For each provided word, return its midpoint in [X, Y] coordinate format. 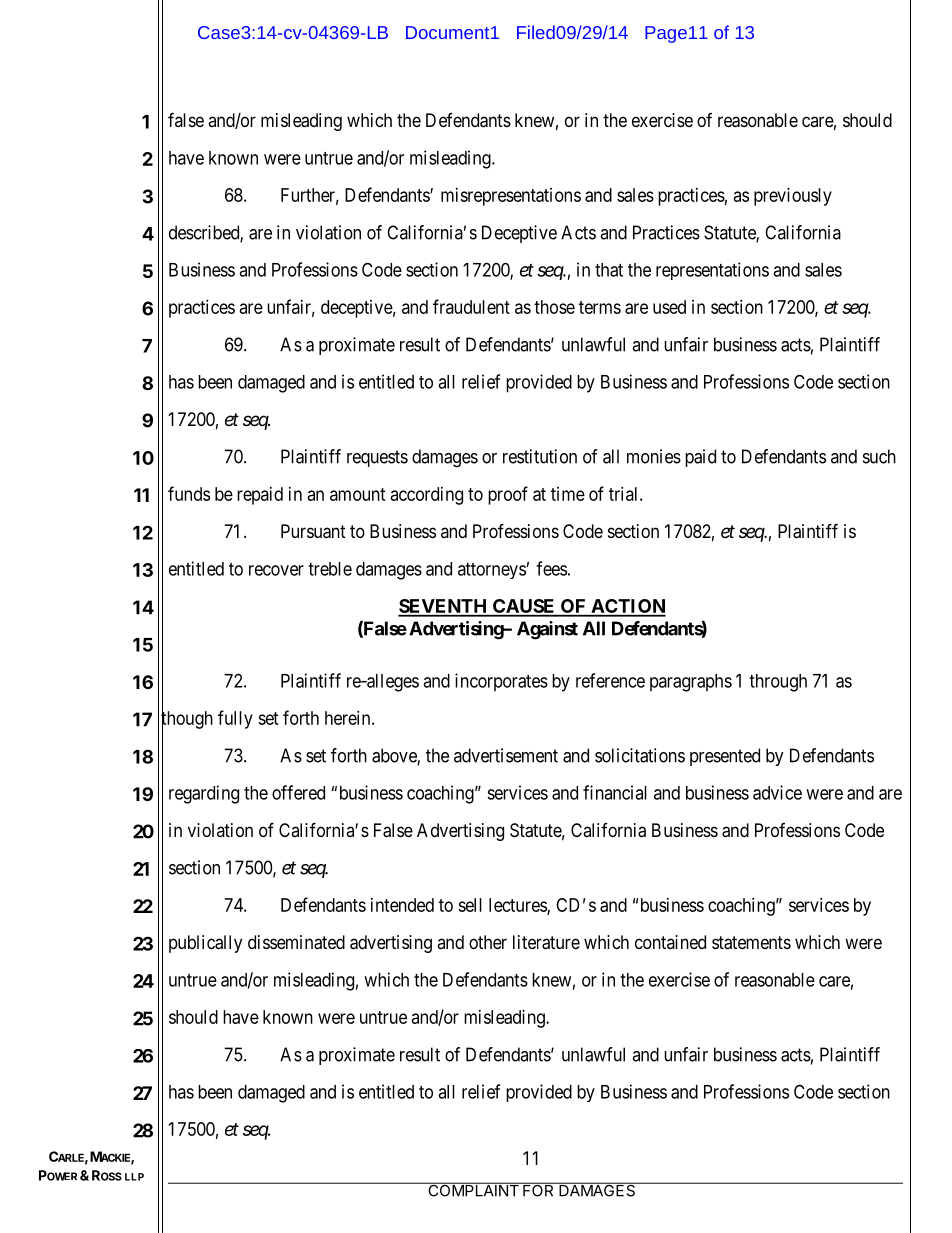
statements [751, 943]
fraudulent [471, 306]
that [609, 270]
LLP [134, 1177]
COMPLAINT [473, 1189]
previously [793, 197]
